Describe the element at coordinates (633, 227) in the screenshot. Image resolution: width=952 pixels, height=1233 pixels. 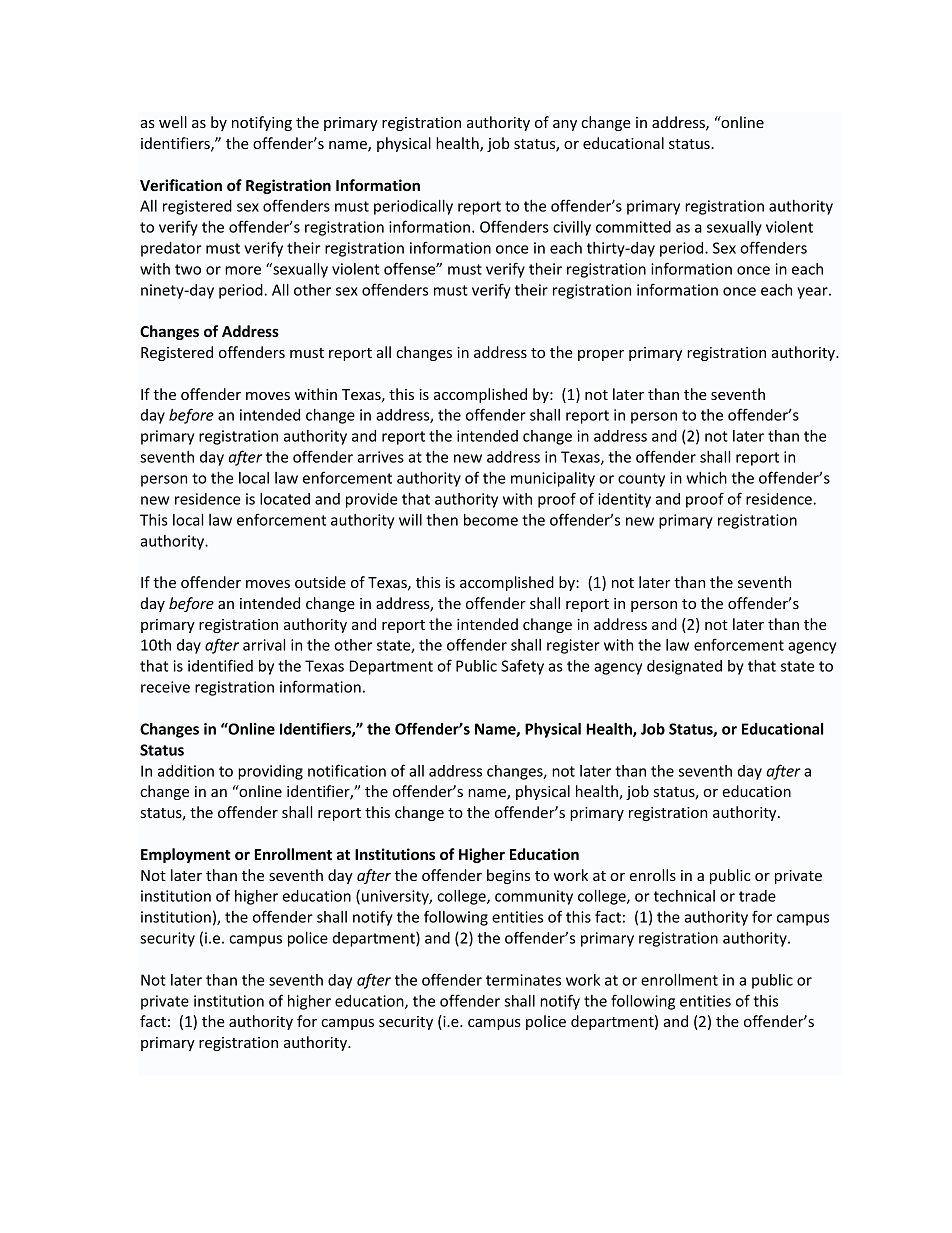
I see `committed` at that location.
